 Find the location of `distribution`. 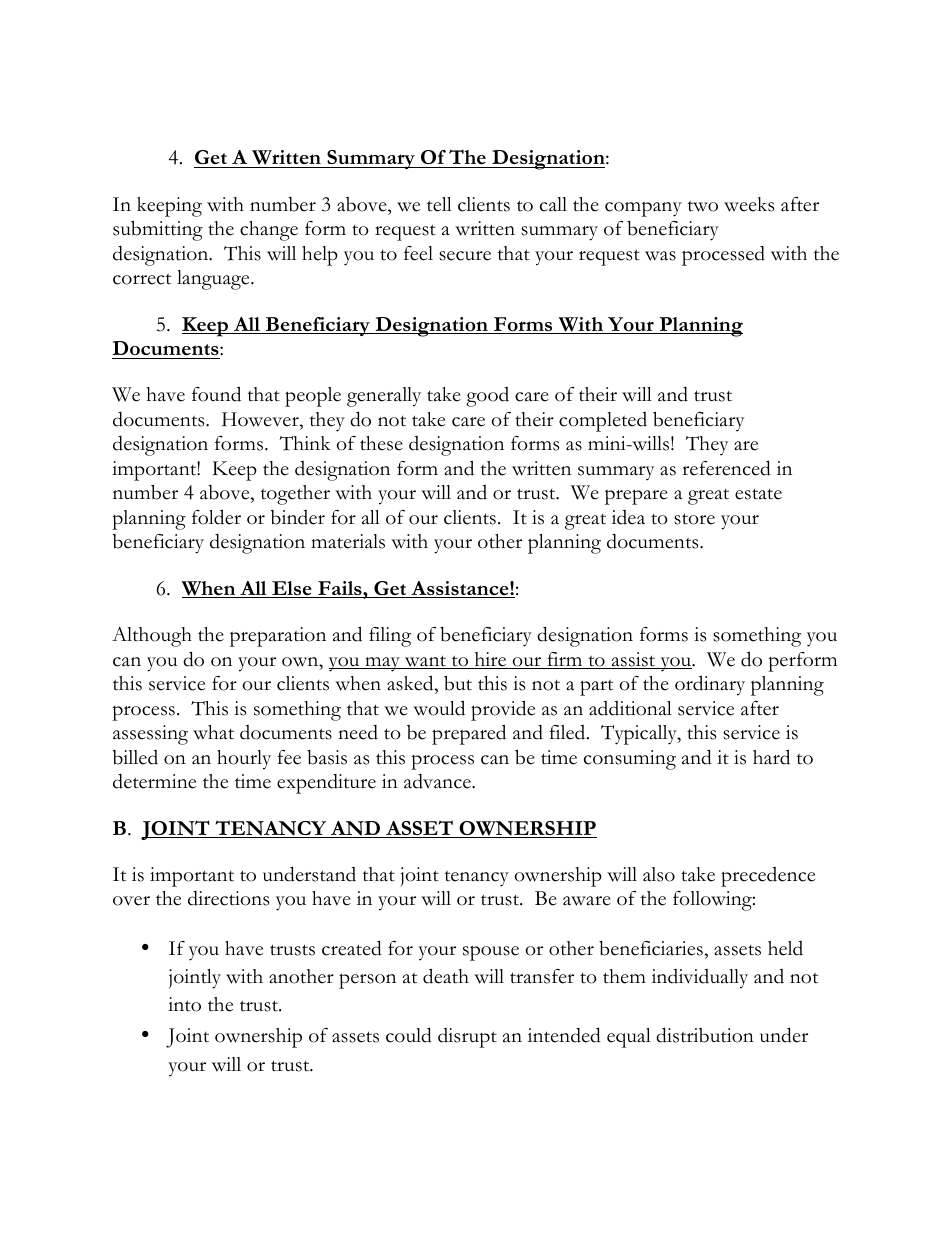

distribution is located at coordinates (705, 1035).
